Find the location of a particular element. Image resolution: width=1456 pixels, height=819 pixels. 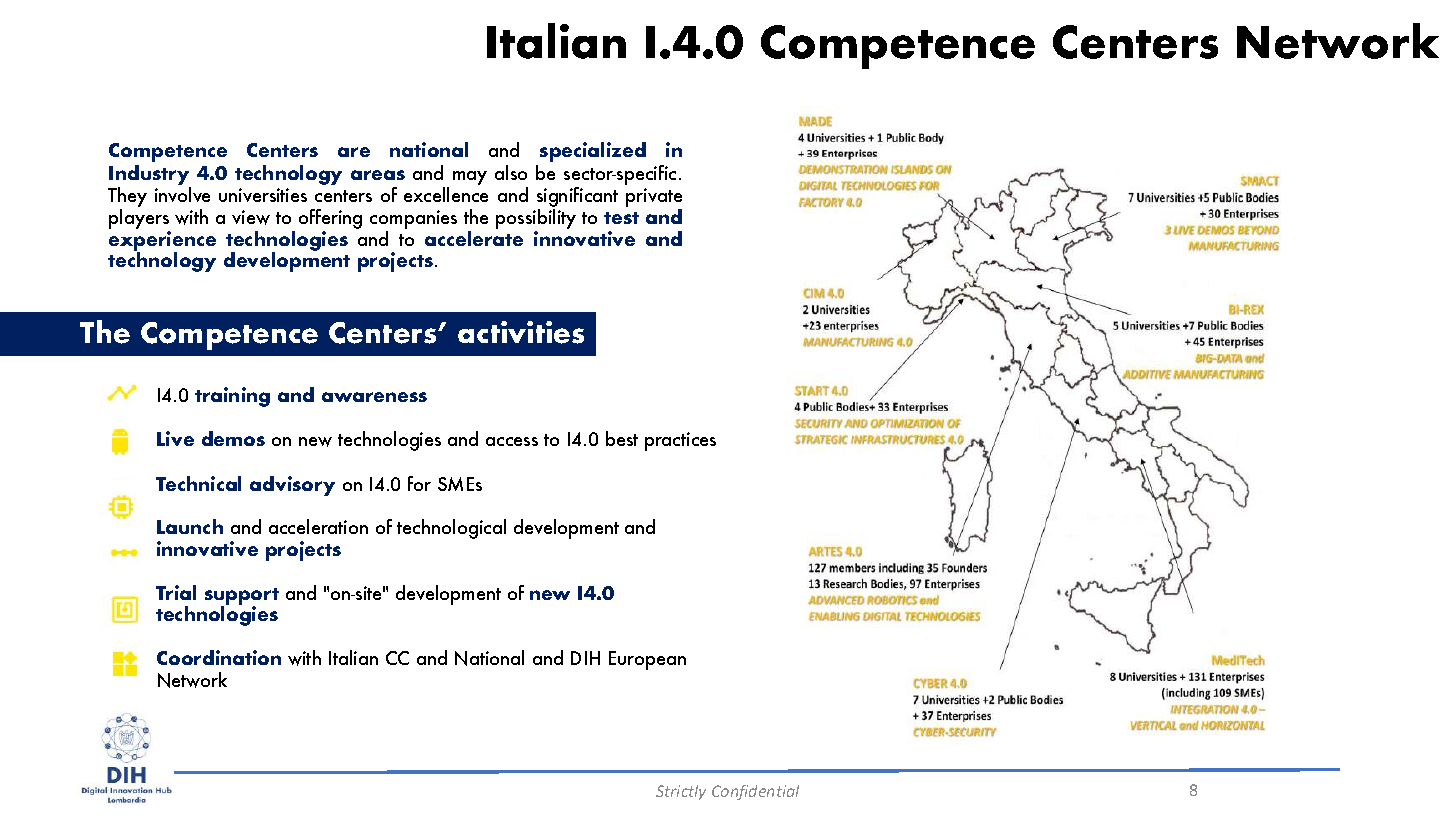

technological is located at coordinates (451, 529).
